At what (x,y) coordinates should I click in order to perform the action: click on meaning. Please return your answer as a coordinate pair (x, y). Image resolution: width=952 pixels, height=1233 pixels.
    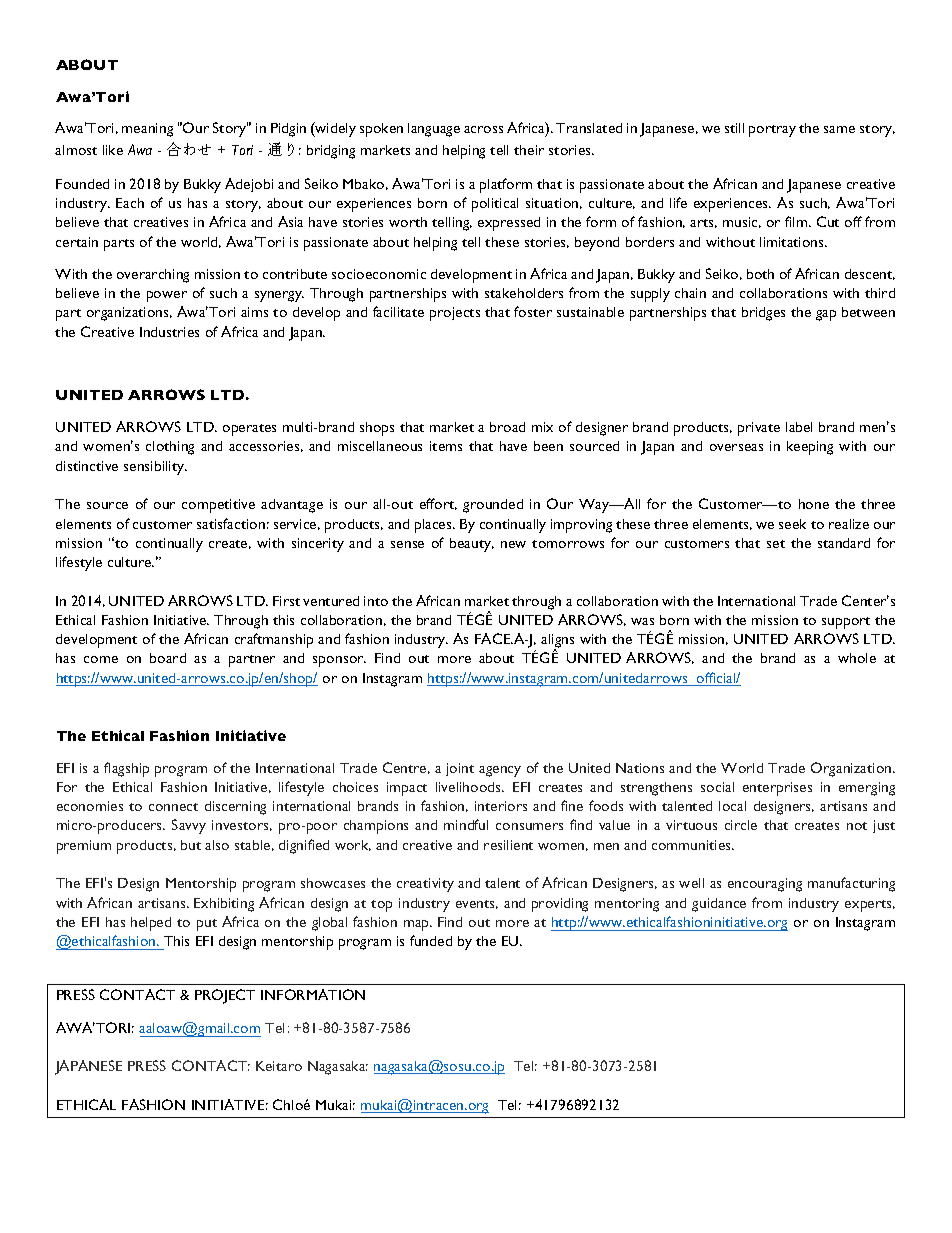
    Looking at the image, I should click on (147, 130).
